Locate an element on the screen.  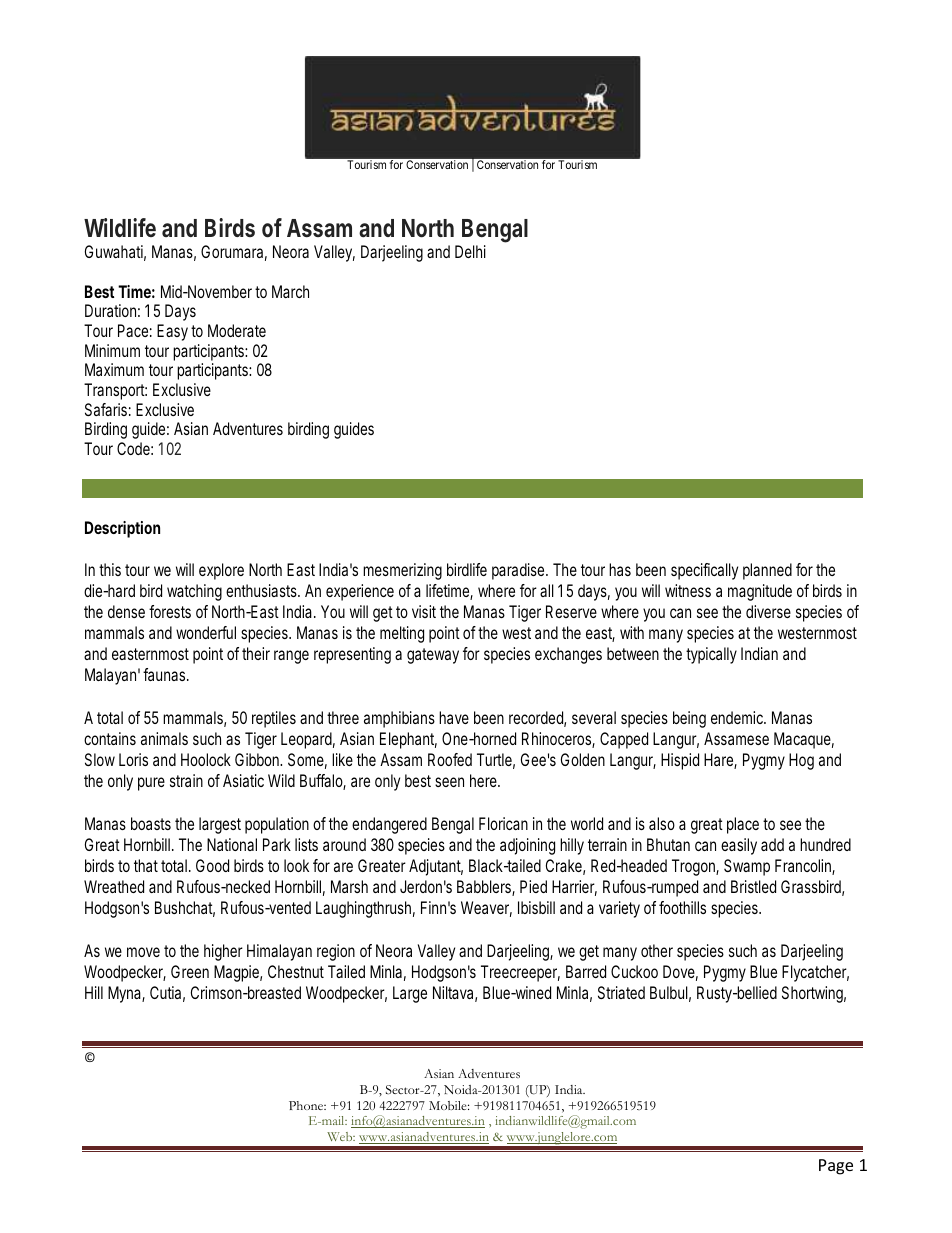
Phone is located at coordinates (307, 1105).
